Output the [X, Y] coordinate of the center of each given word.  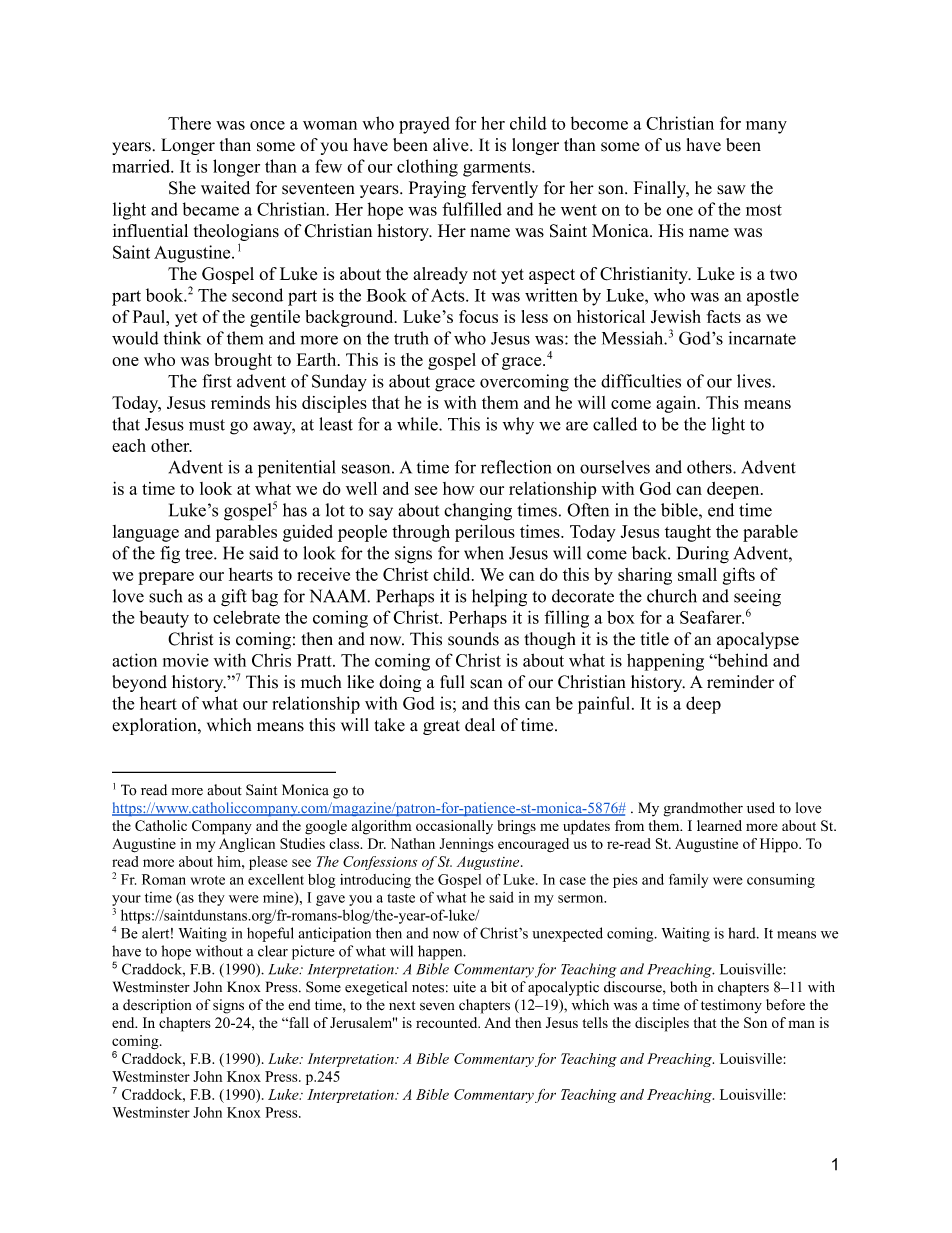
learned [719, 825]
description [157, 1006]
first [217, 381]
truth [411, 338]
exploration [155, 726]
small [697, 574]
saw [731, 190]
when [484, 553]
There [189, 123]
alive [452, 145]
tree [200, 554]
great [441, 727]
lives [755, 381]
